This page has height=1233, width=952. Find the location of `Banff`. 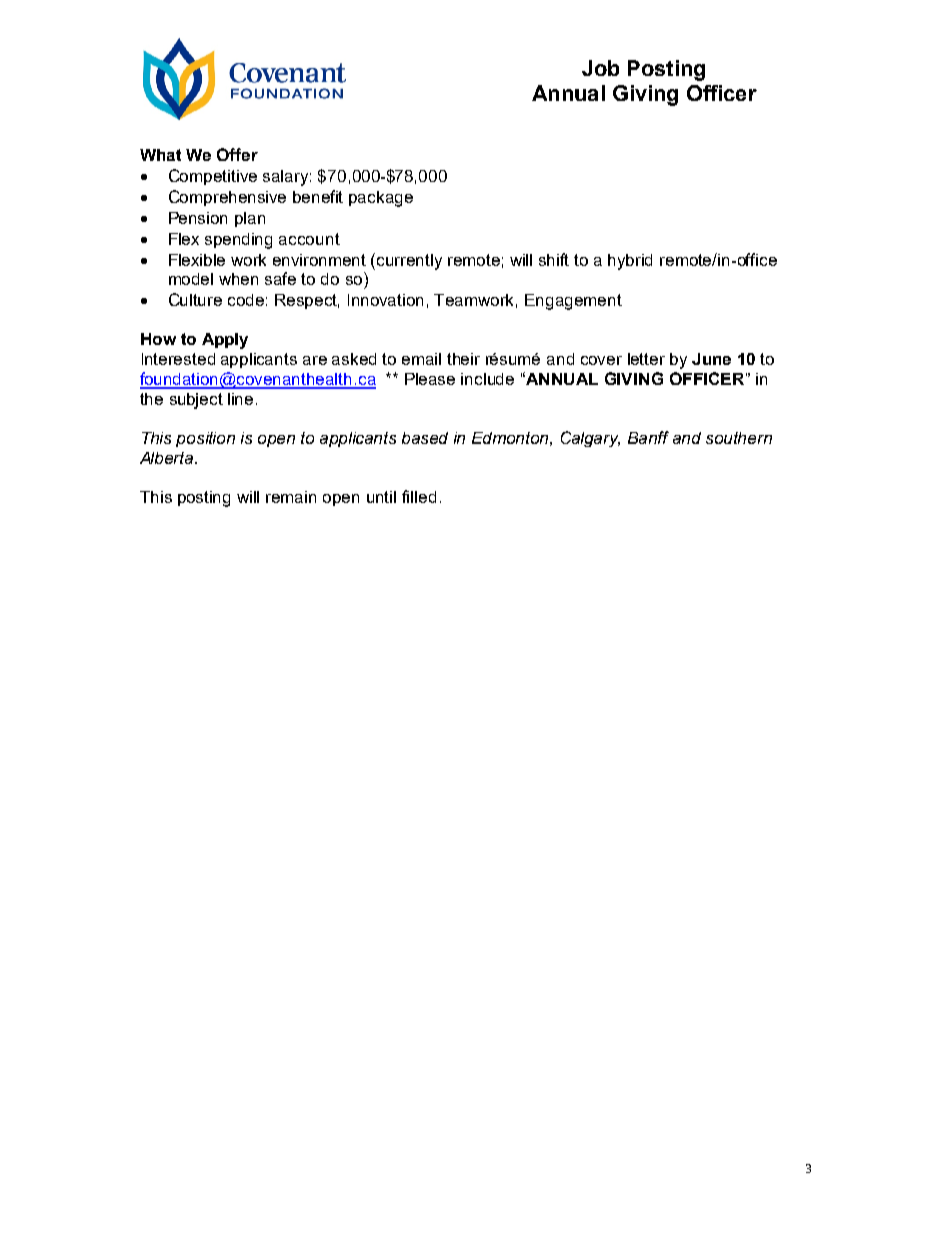

Banff is located at coordinates (648, 437).
